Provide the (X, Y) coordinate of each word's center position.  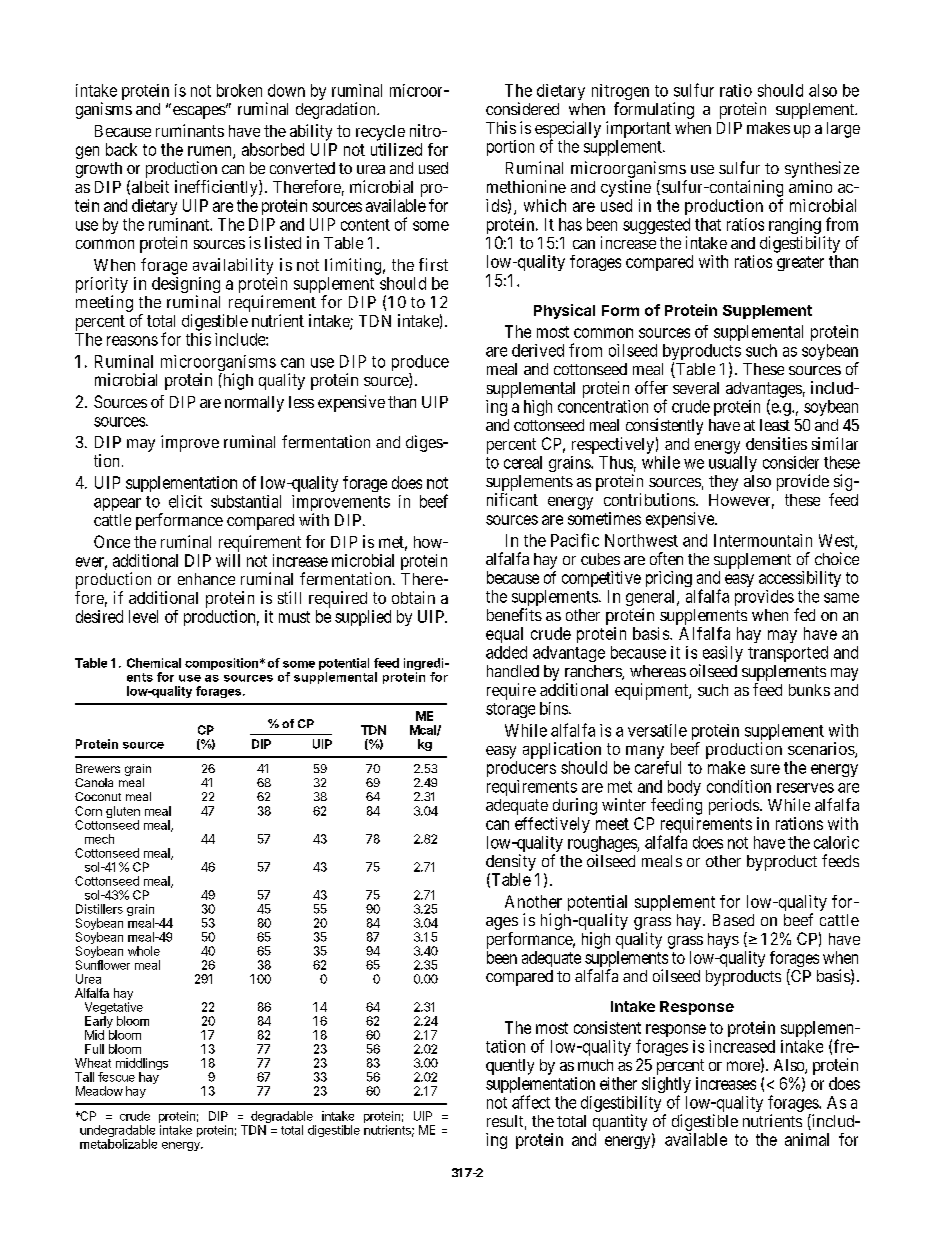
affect (531, 1102)
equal (504, 635)
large (843, 130)
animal (807, 1139)
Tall (84, 1077)
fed (804, 614)
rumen (211, 152)
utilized (396, 149)
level (143, 616)
